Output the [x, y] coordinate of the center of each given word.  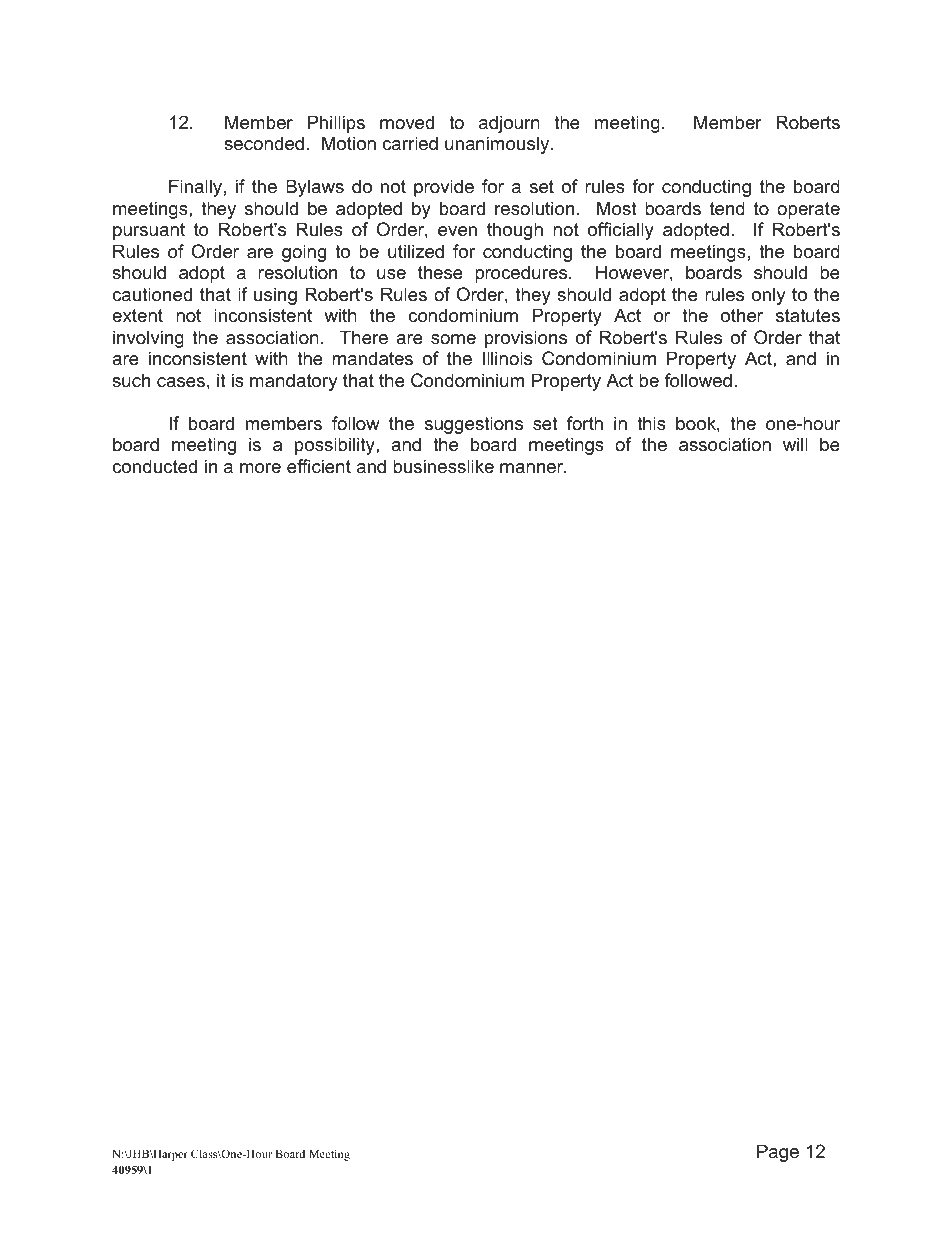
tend [727, 208]
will [795, 444]
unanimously [498, 145]
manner [532, 468]
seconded [264, 143]
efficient [319, 466]
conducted [154, 466]
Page [778, 1153]
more [260, 468]
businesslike [443, 466]
